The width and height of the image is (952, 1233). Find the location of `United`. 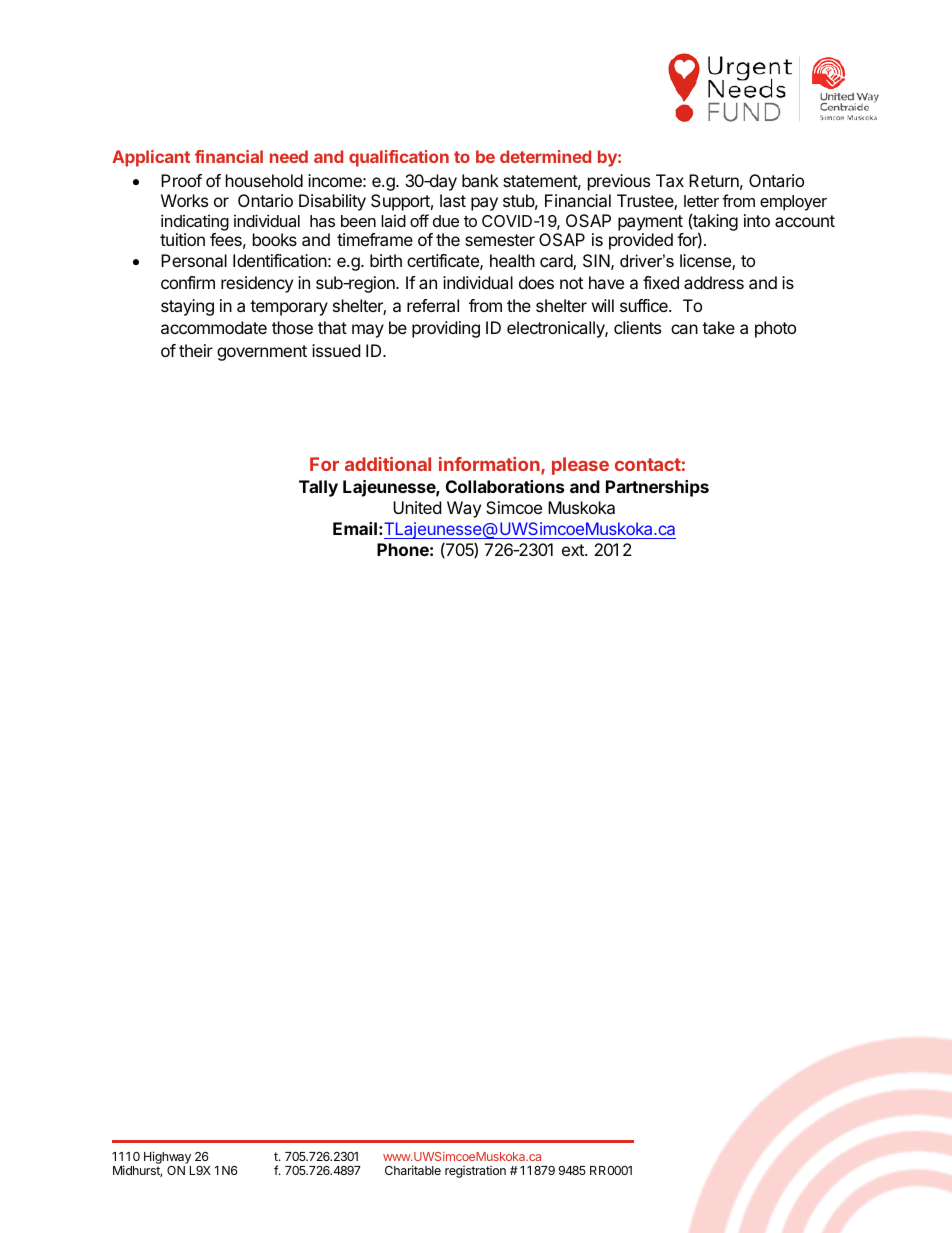

United is located at coordinates (417, 507).
